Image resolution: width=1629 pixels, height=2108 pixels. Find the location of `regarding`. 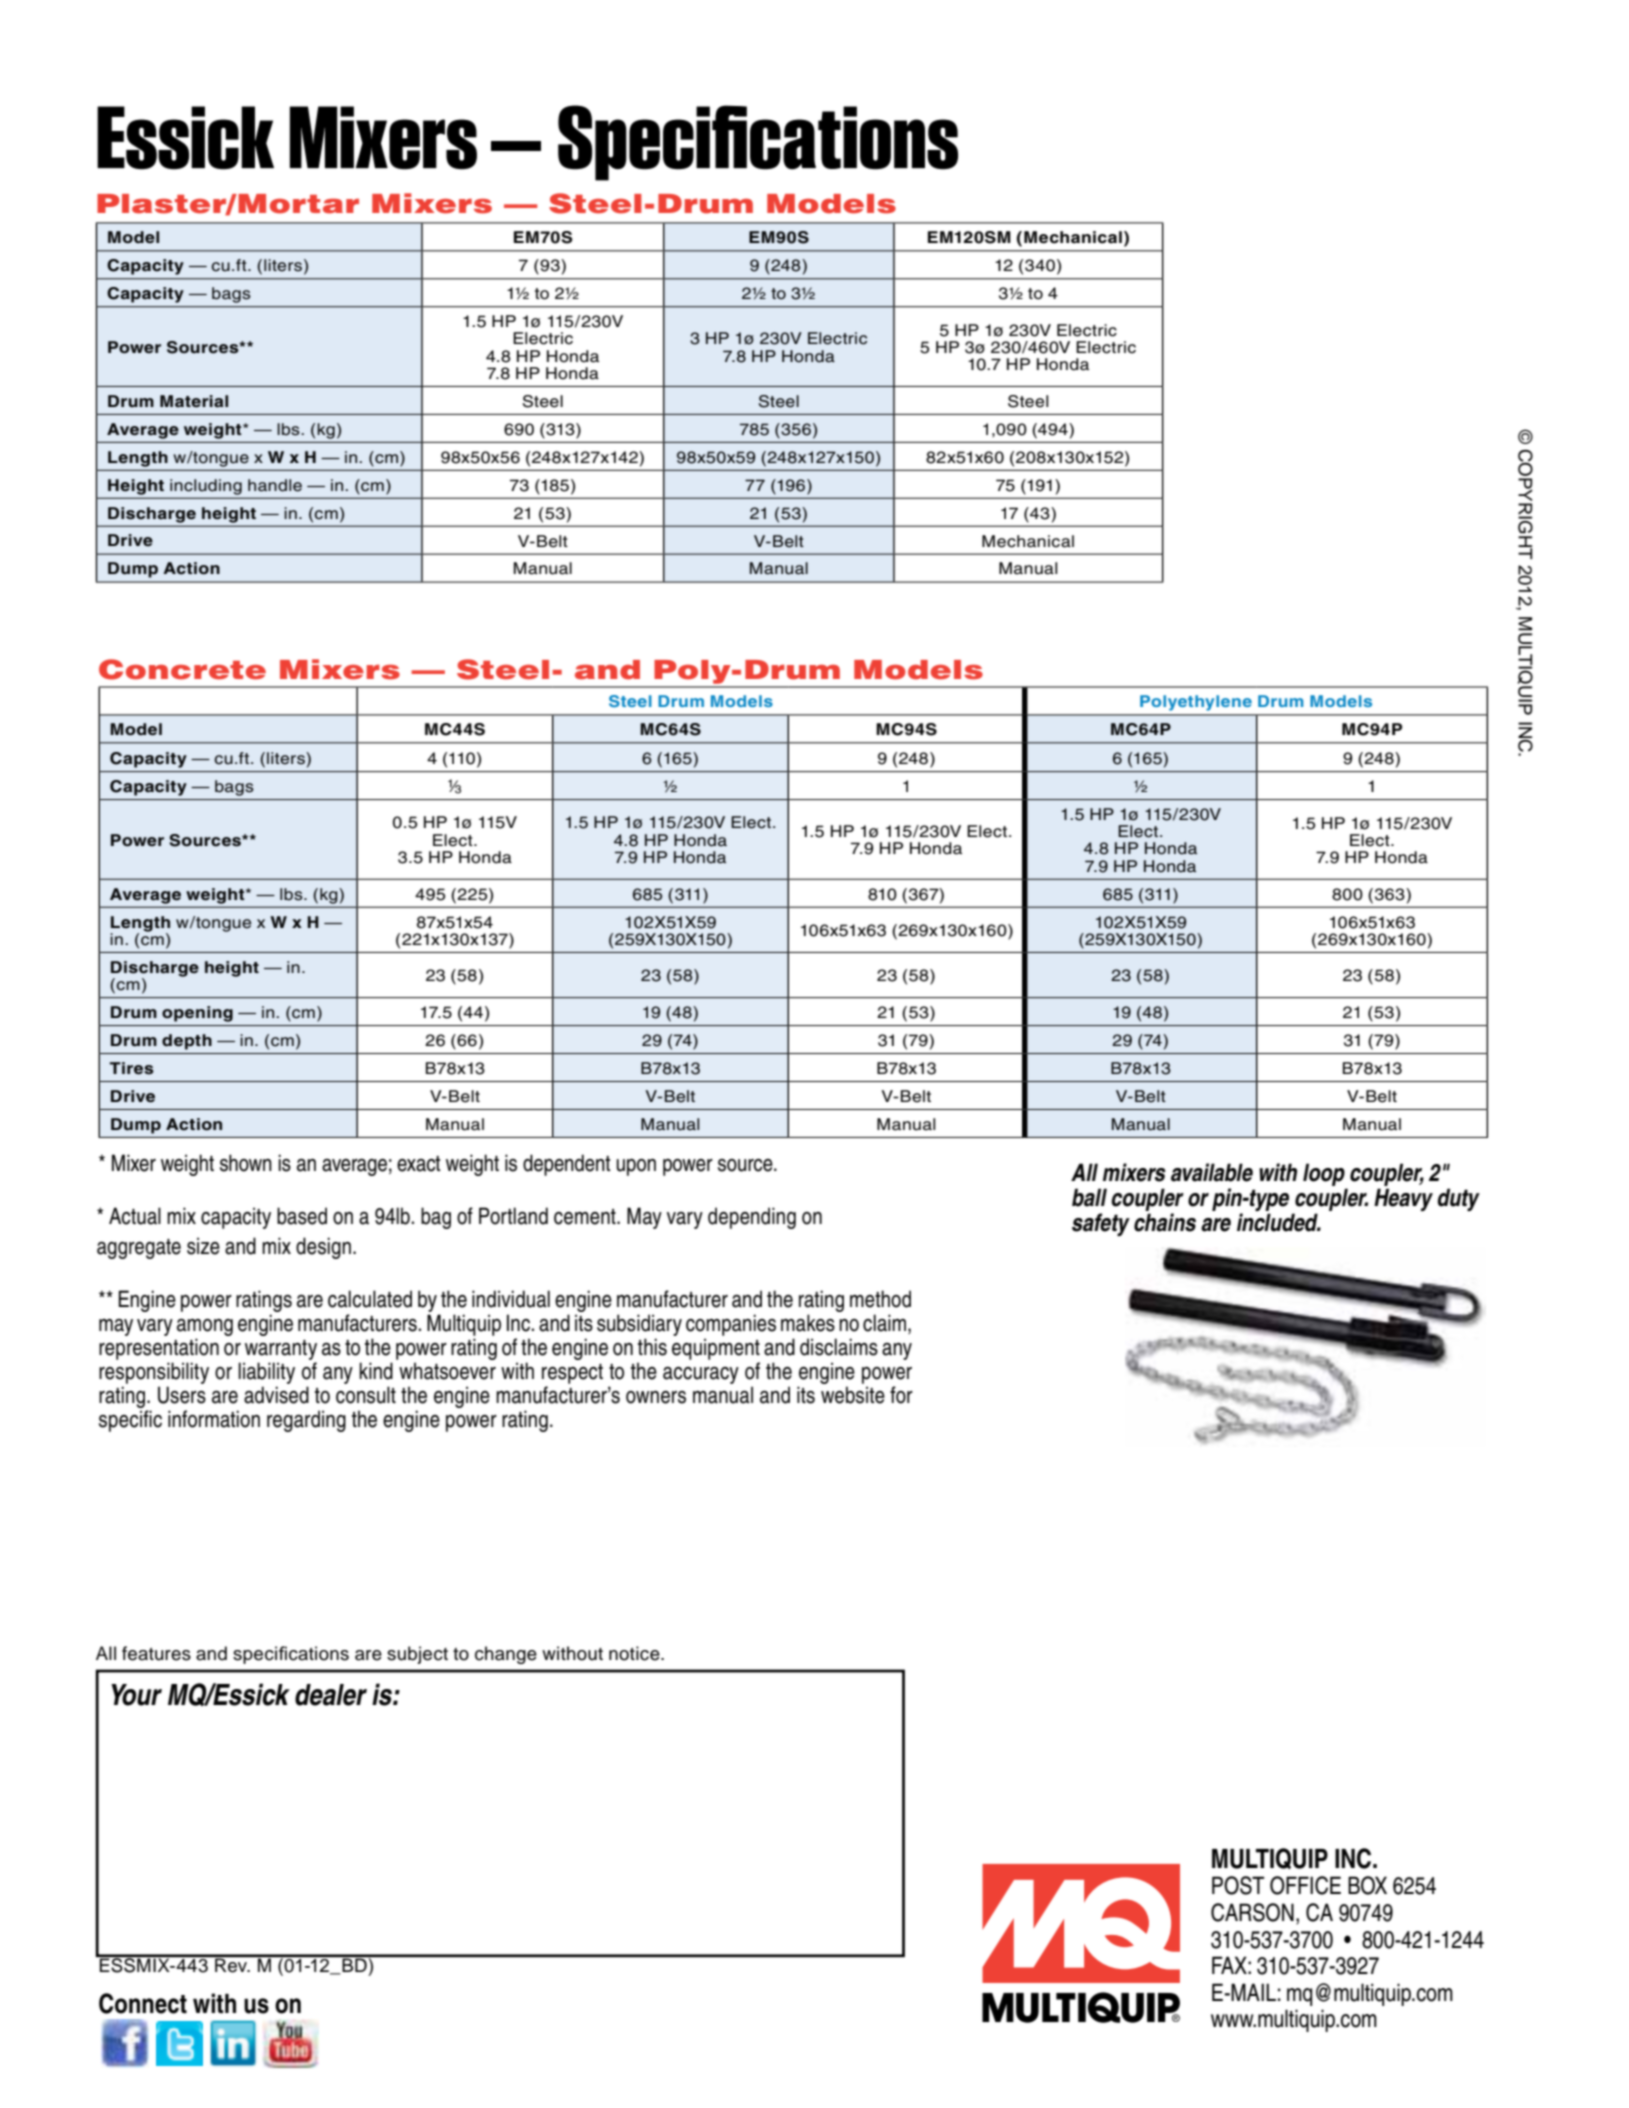

regarding is located at coordinates (306, 1421).
